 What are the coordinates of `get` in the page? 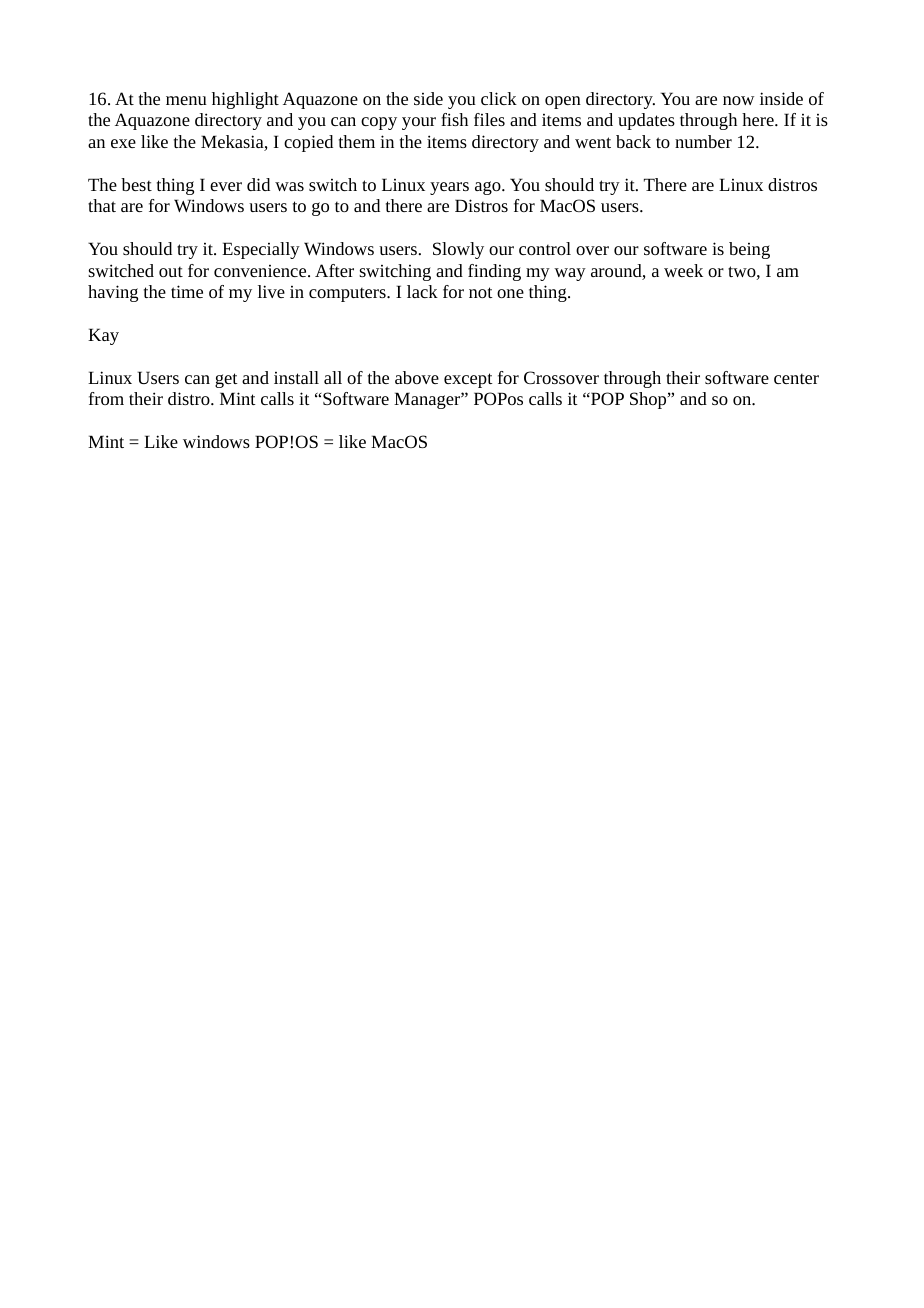 It's located at (226, 380).
